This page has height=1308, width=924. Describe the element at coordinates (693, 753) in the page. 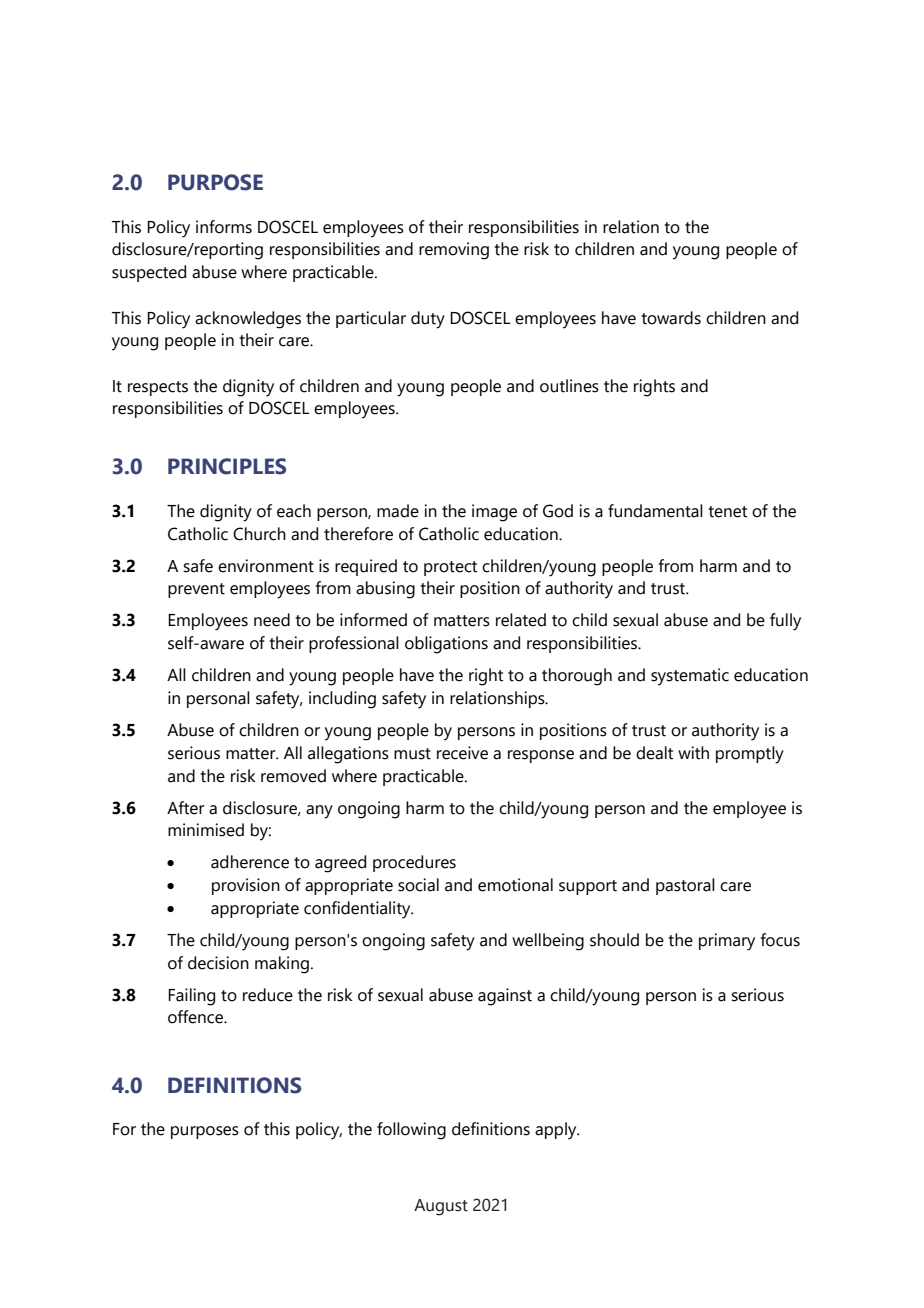

I see `with` at that location.
